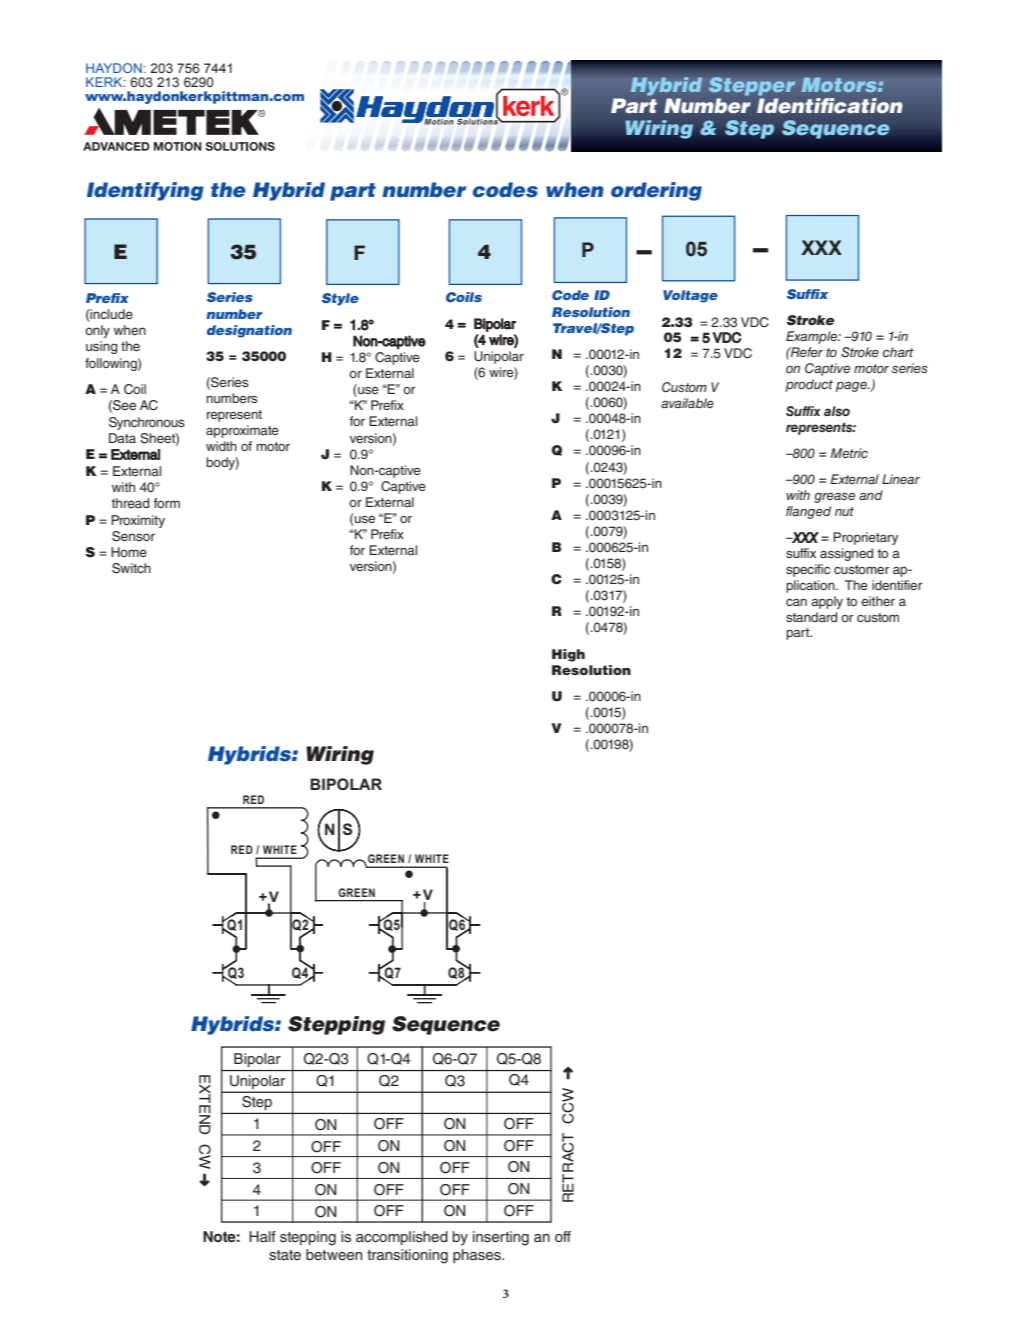 Image resolution: width=1026 pixels, height=1328 pixels. I want to click on Identification, so click(830, 105).
